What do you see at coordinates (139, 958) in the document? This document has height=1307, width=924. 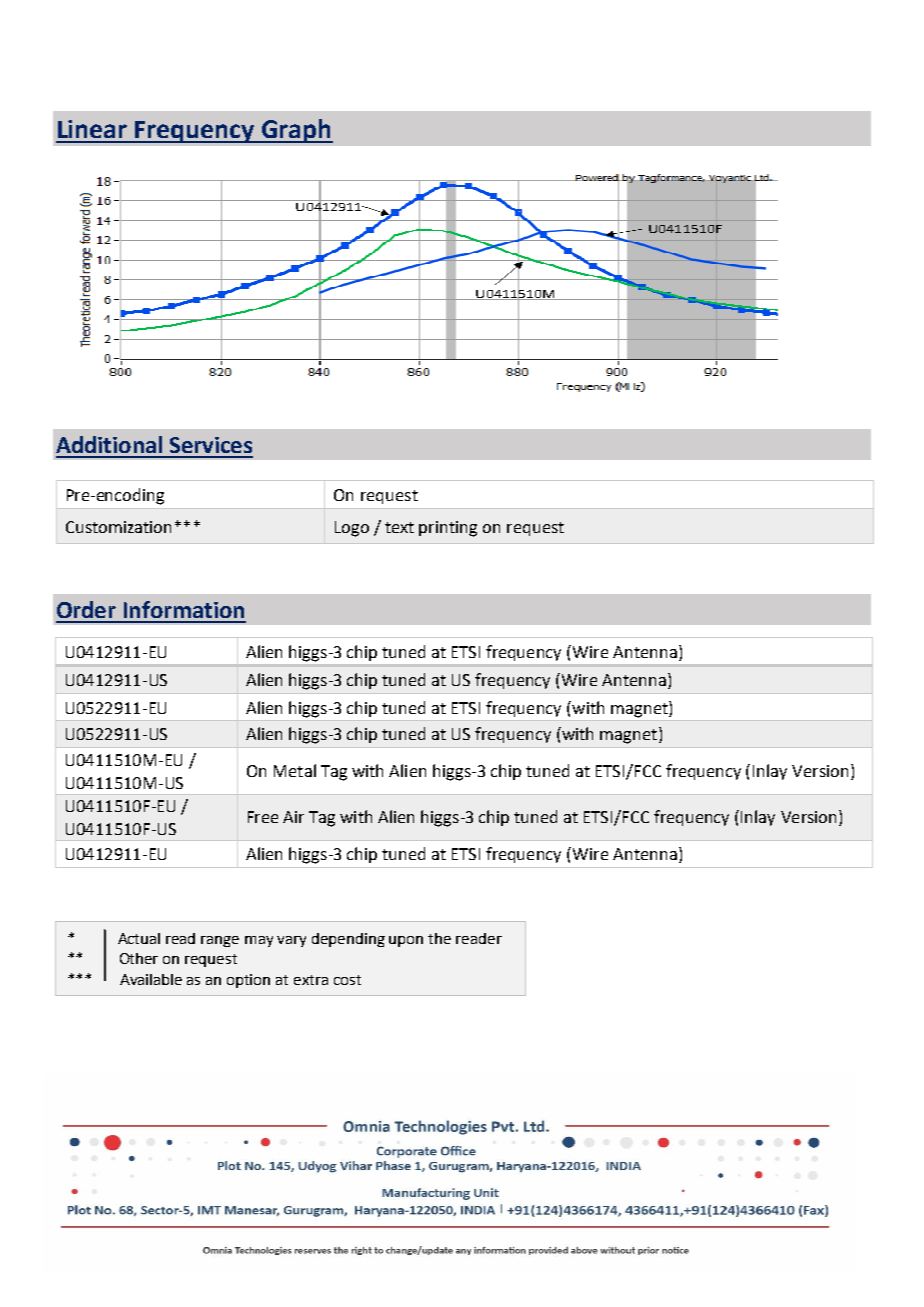 I see `Other` at bounding box center [139, 958].
